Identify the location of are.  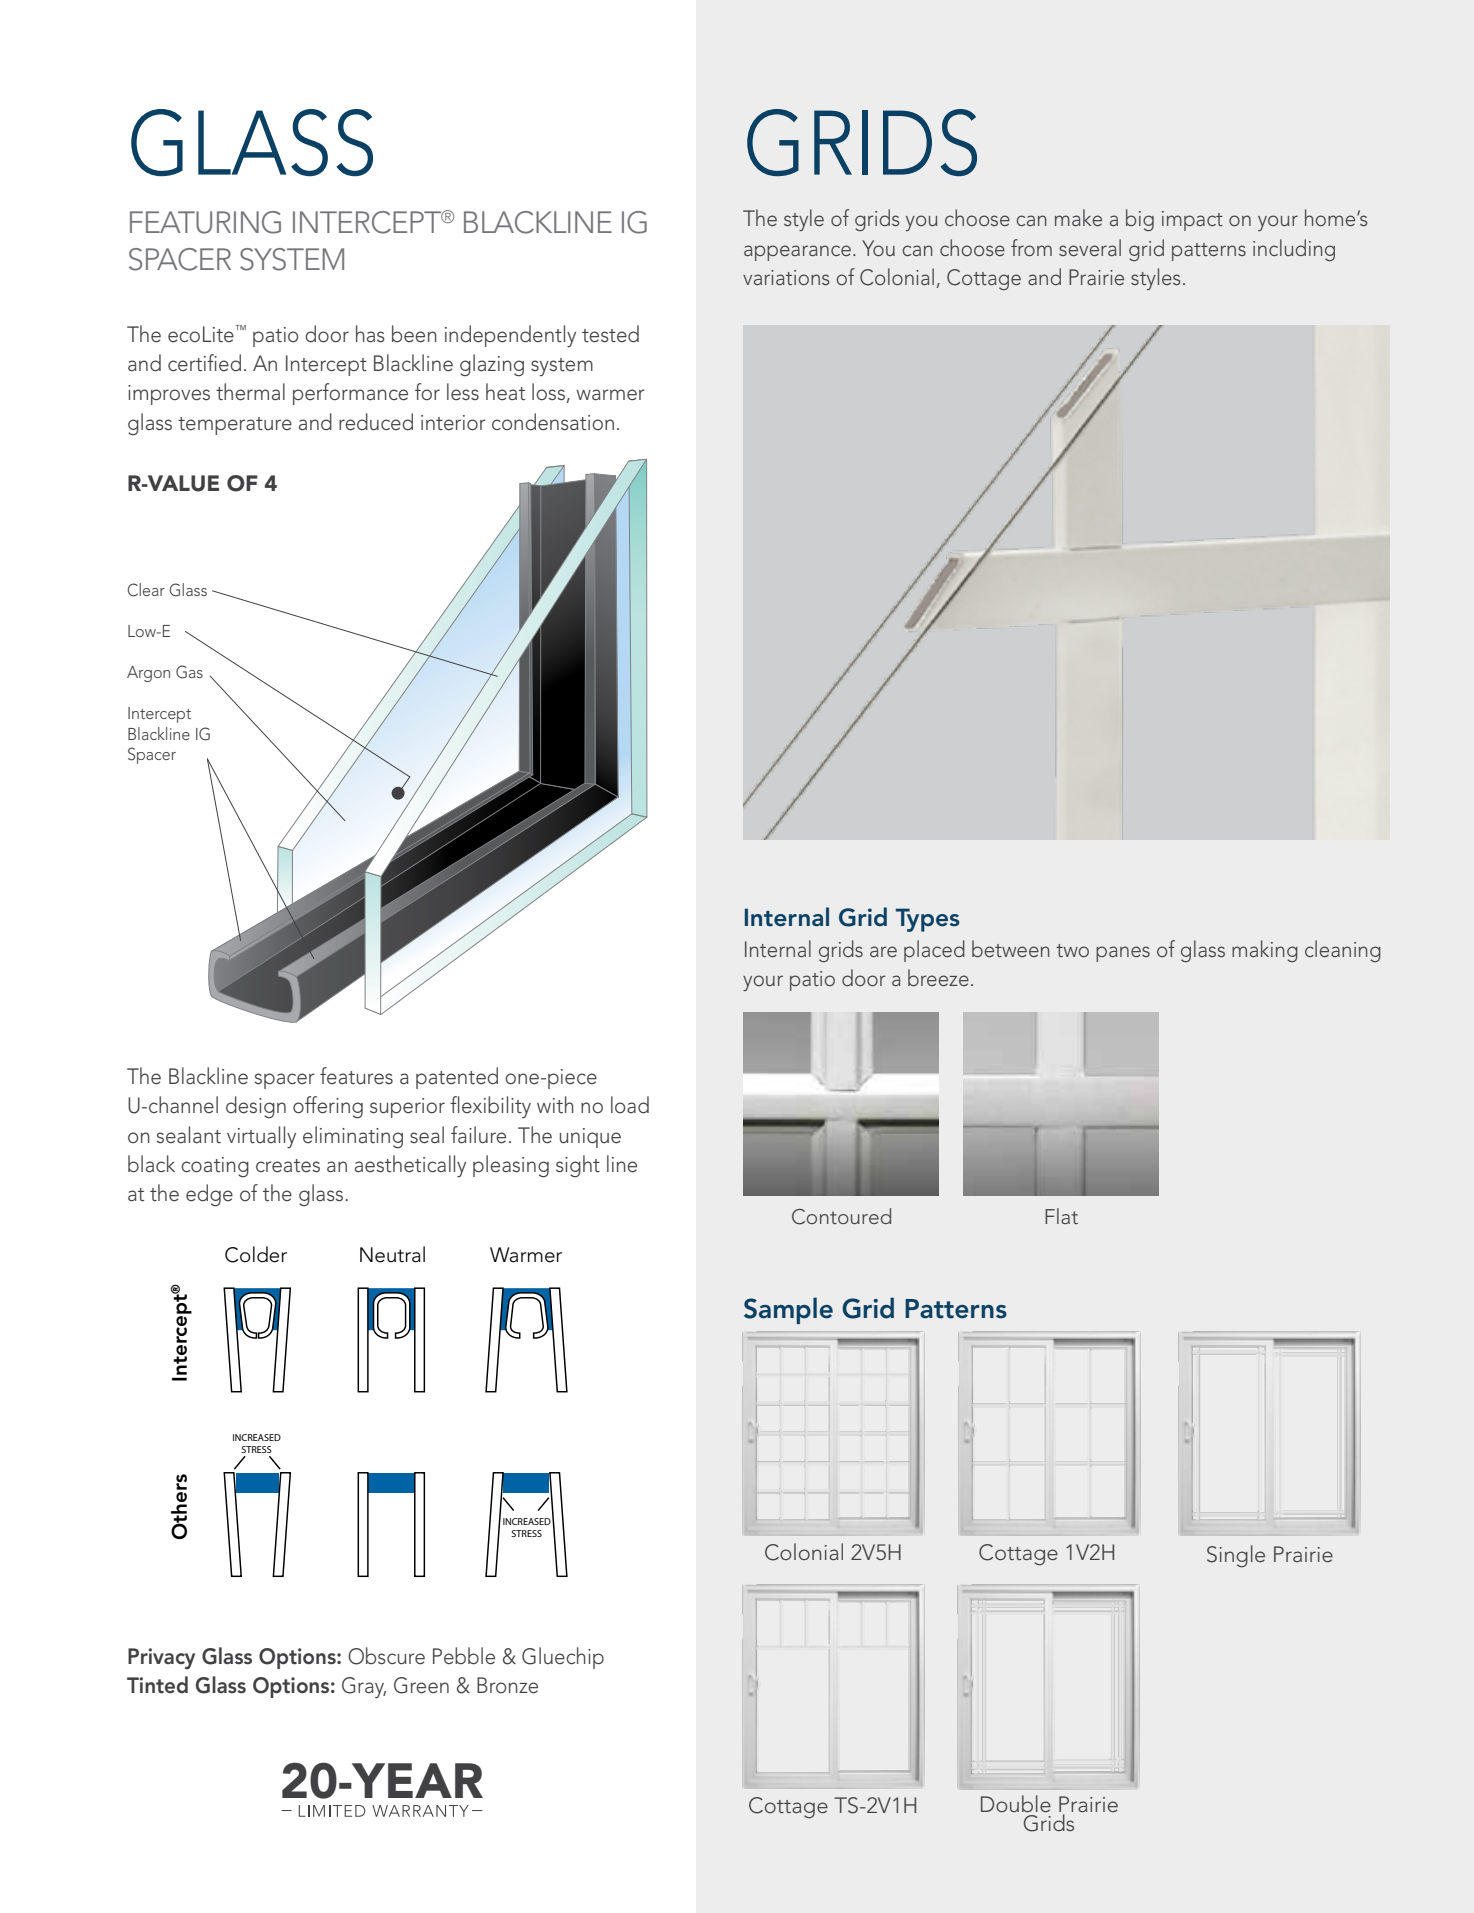
(883, 951).
